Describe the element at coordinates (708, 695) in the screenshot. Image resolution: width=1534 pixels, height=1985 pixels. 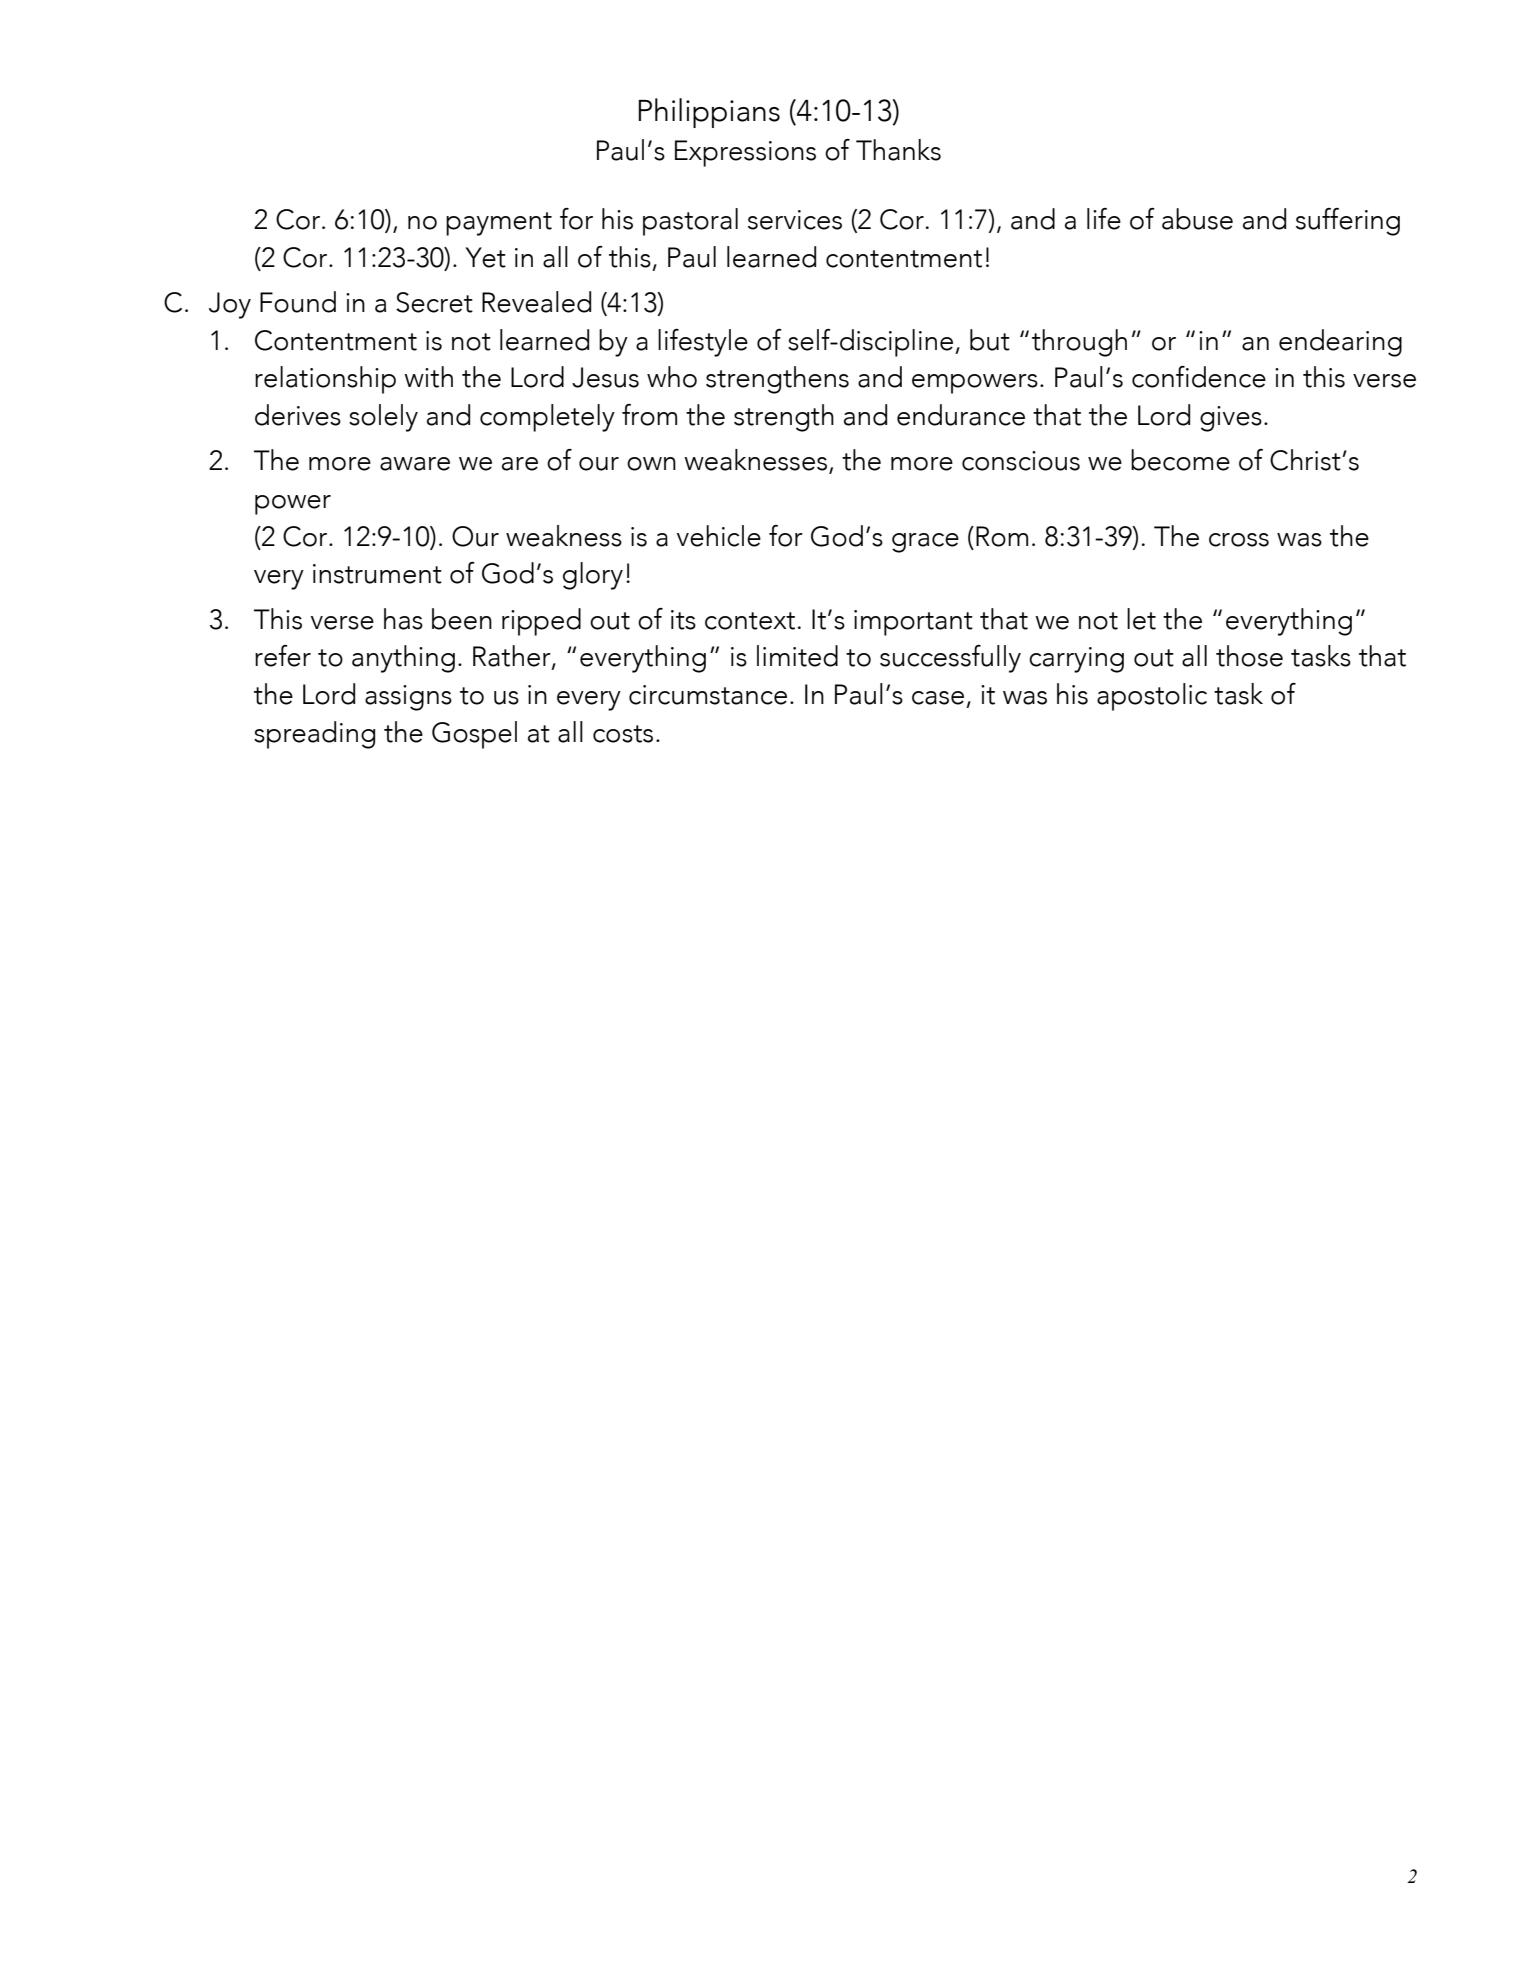
I see `circumstance` at that location.
